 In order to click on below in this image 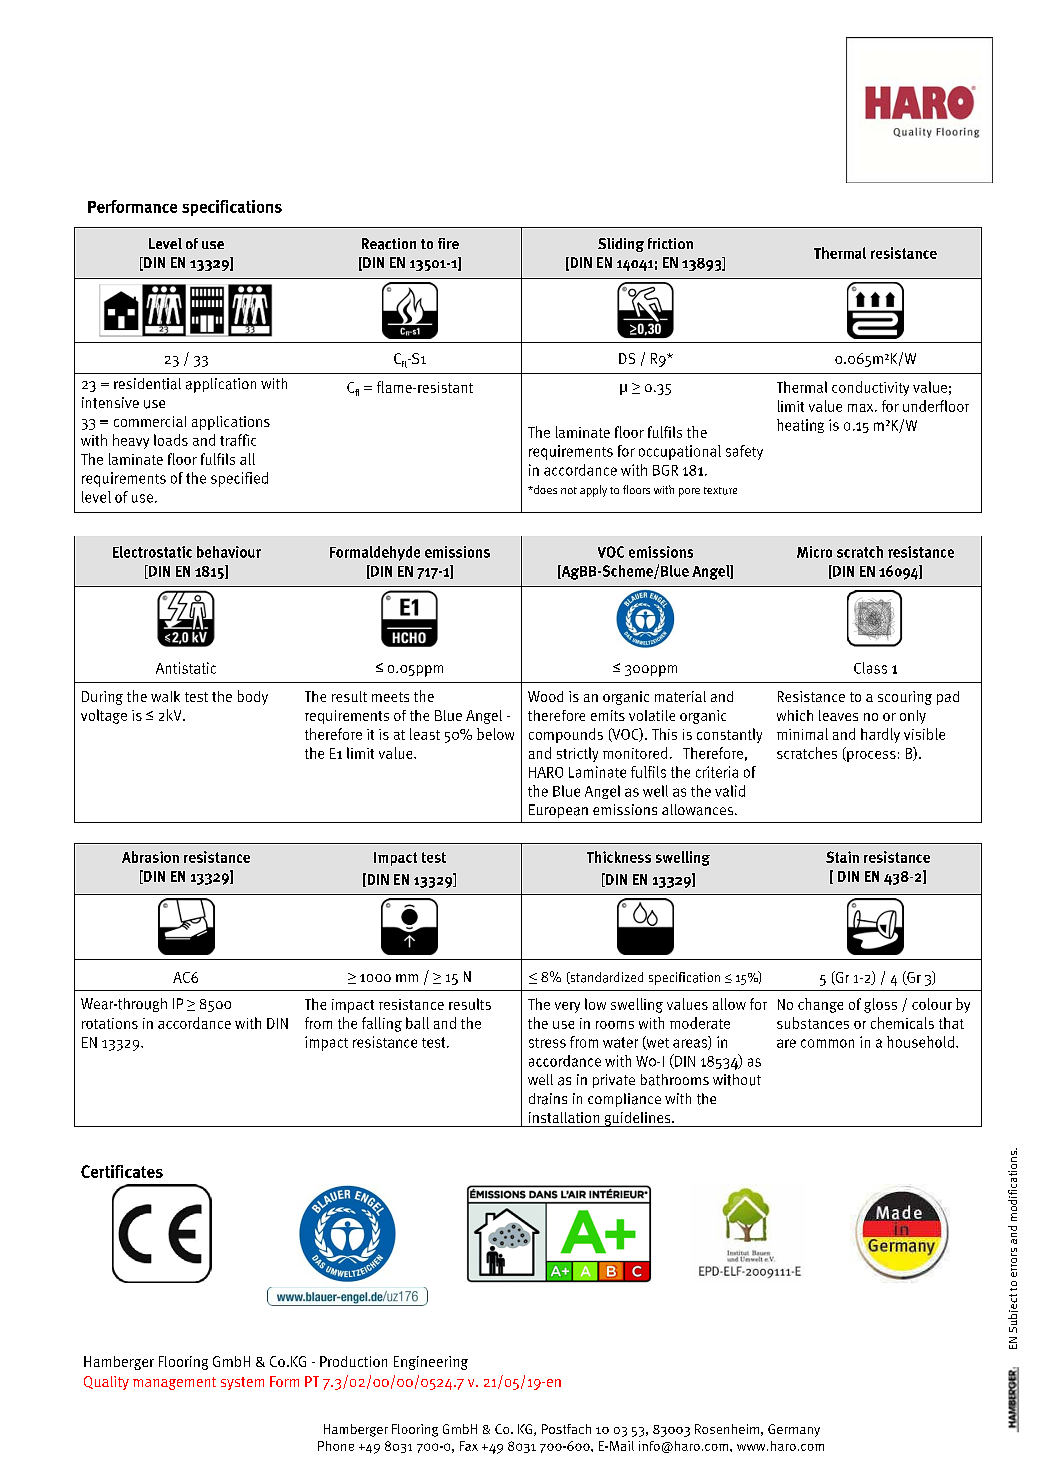, I will do `click(495, 734)`.
